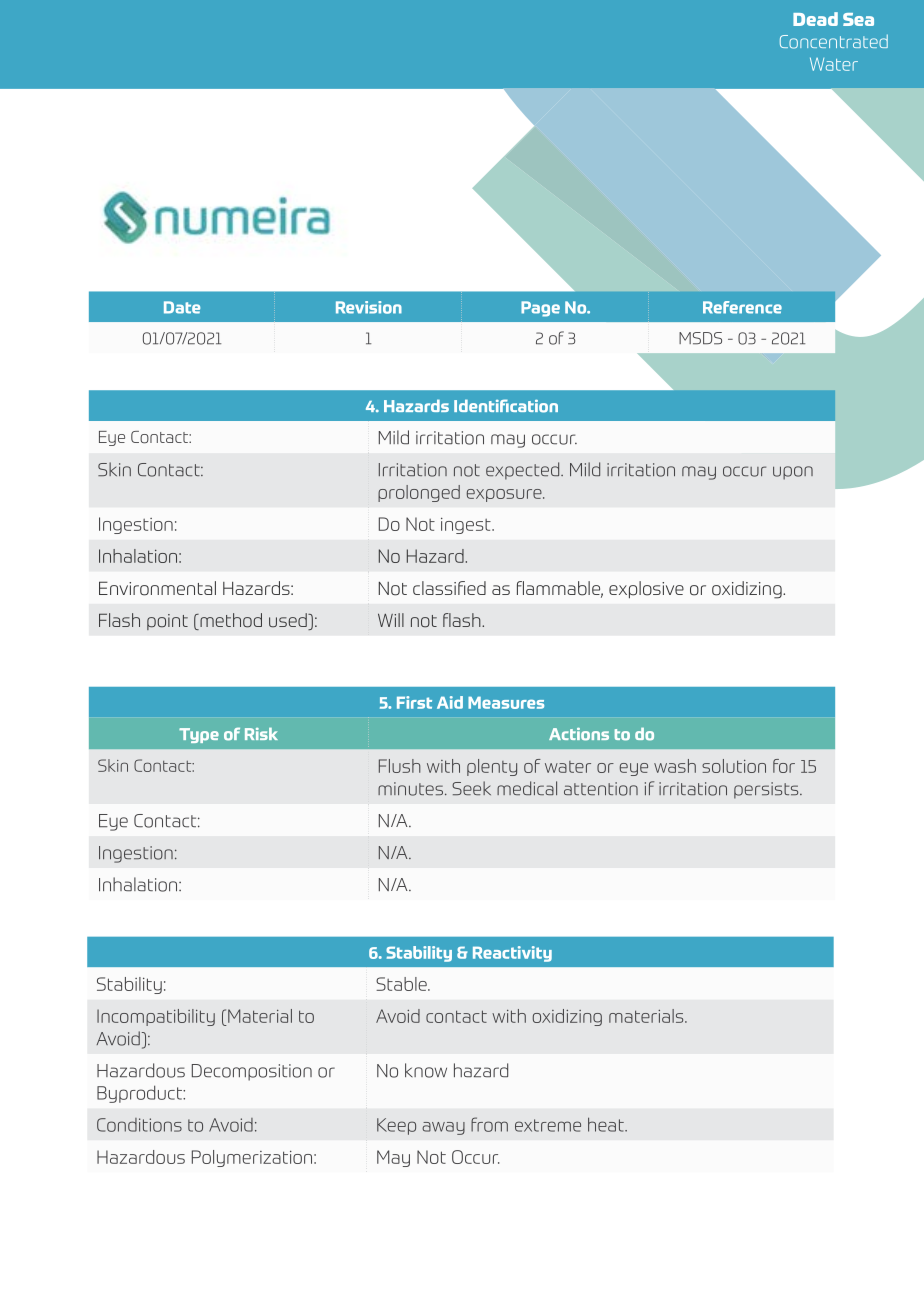 Image resolution: width=924 pixels, height=1308 pixels. What do you see at coordinates (646, 590) in the screenshot?
I see `explosive` at bounding box center [646, 590].
